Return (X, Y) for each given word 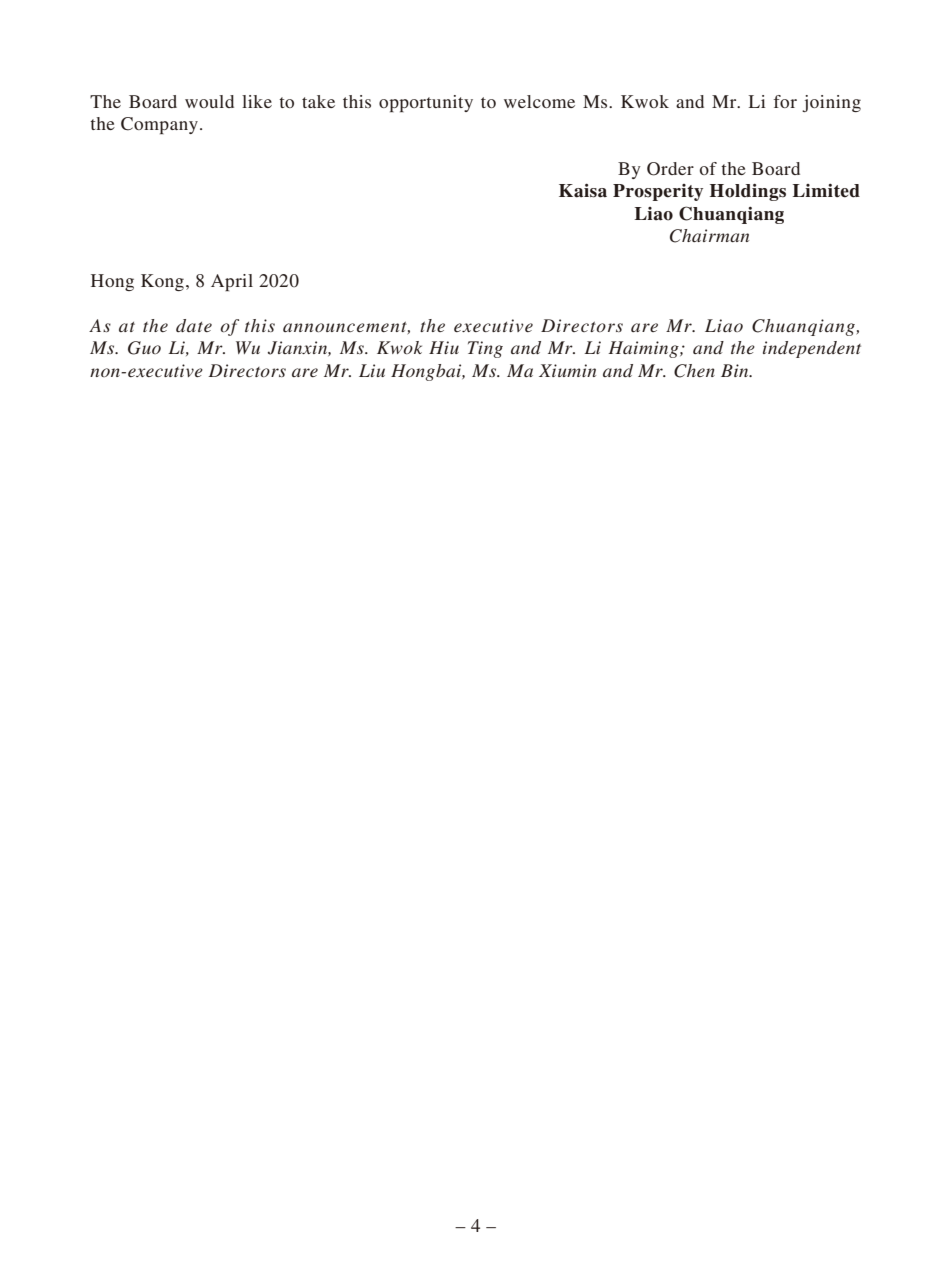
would (209, 101)
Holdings (748, 192)
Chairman (709, 236)
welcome (539, 101)
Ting (485, 349)
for (785, 101)
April (232, 282)
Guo (144, 348)
